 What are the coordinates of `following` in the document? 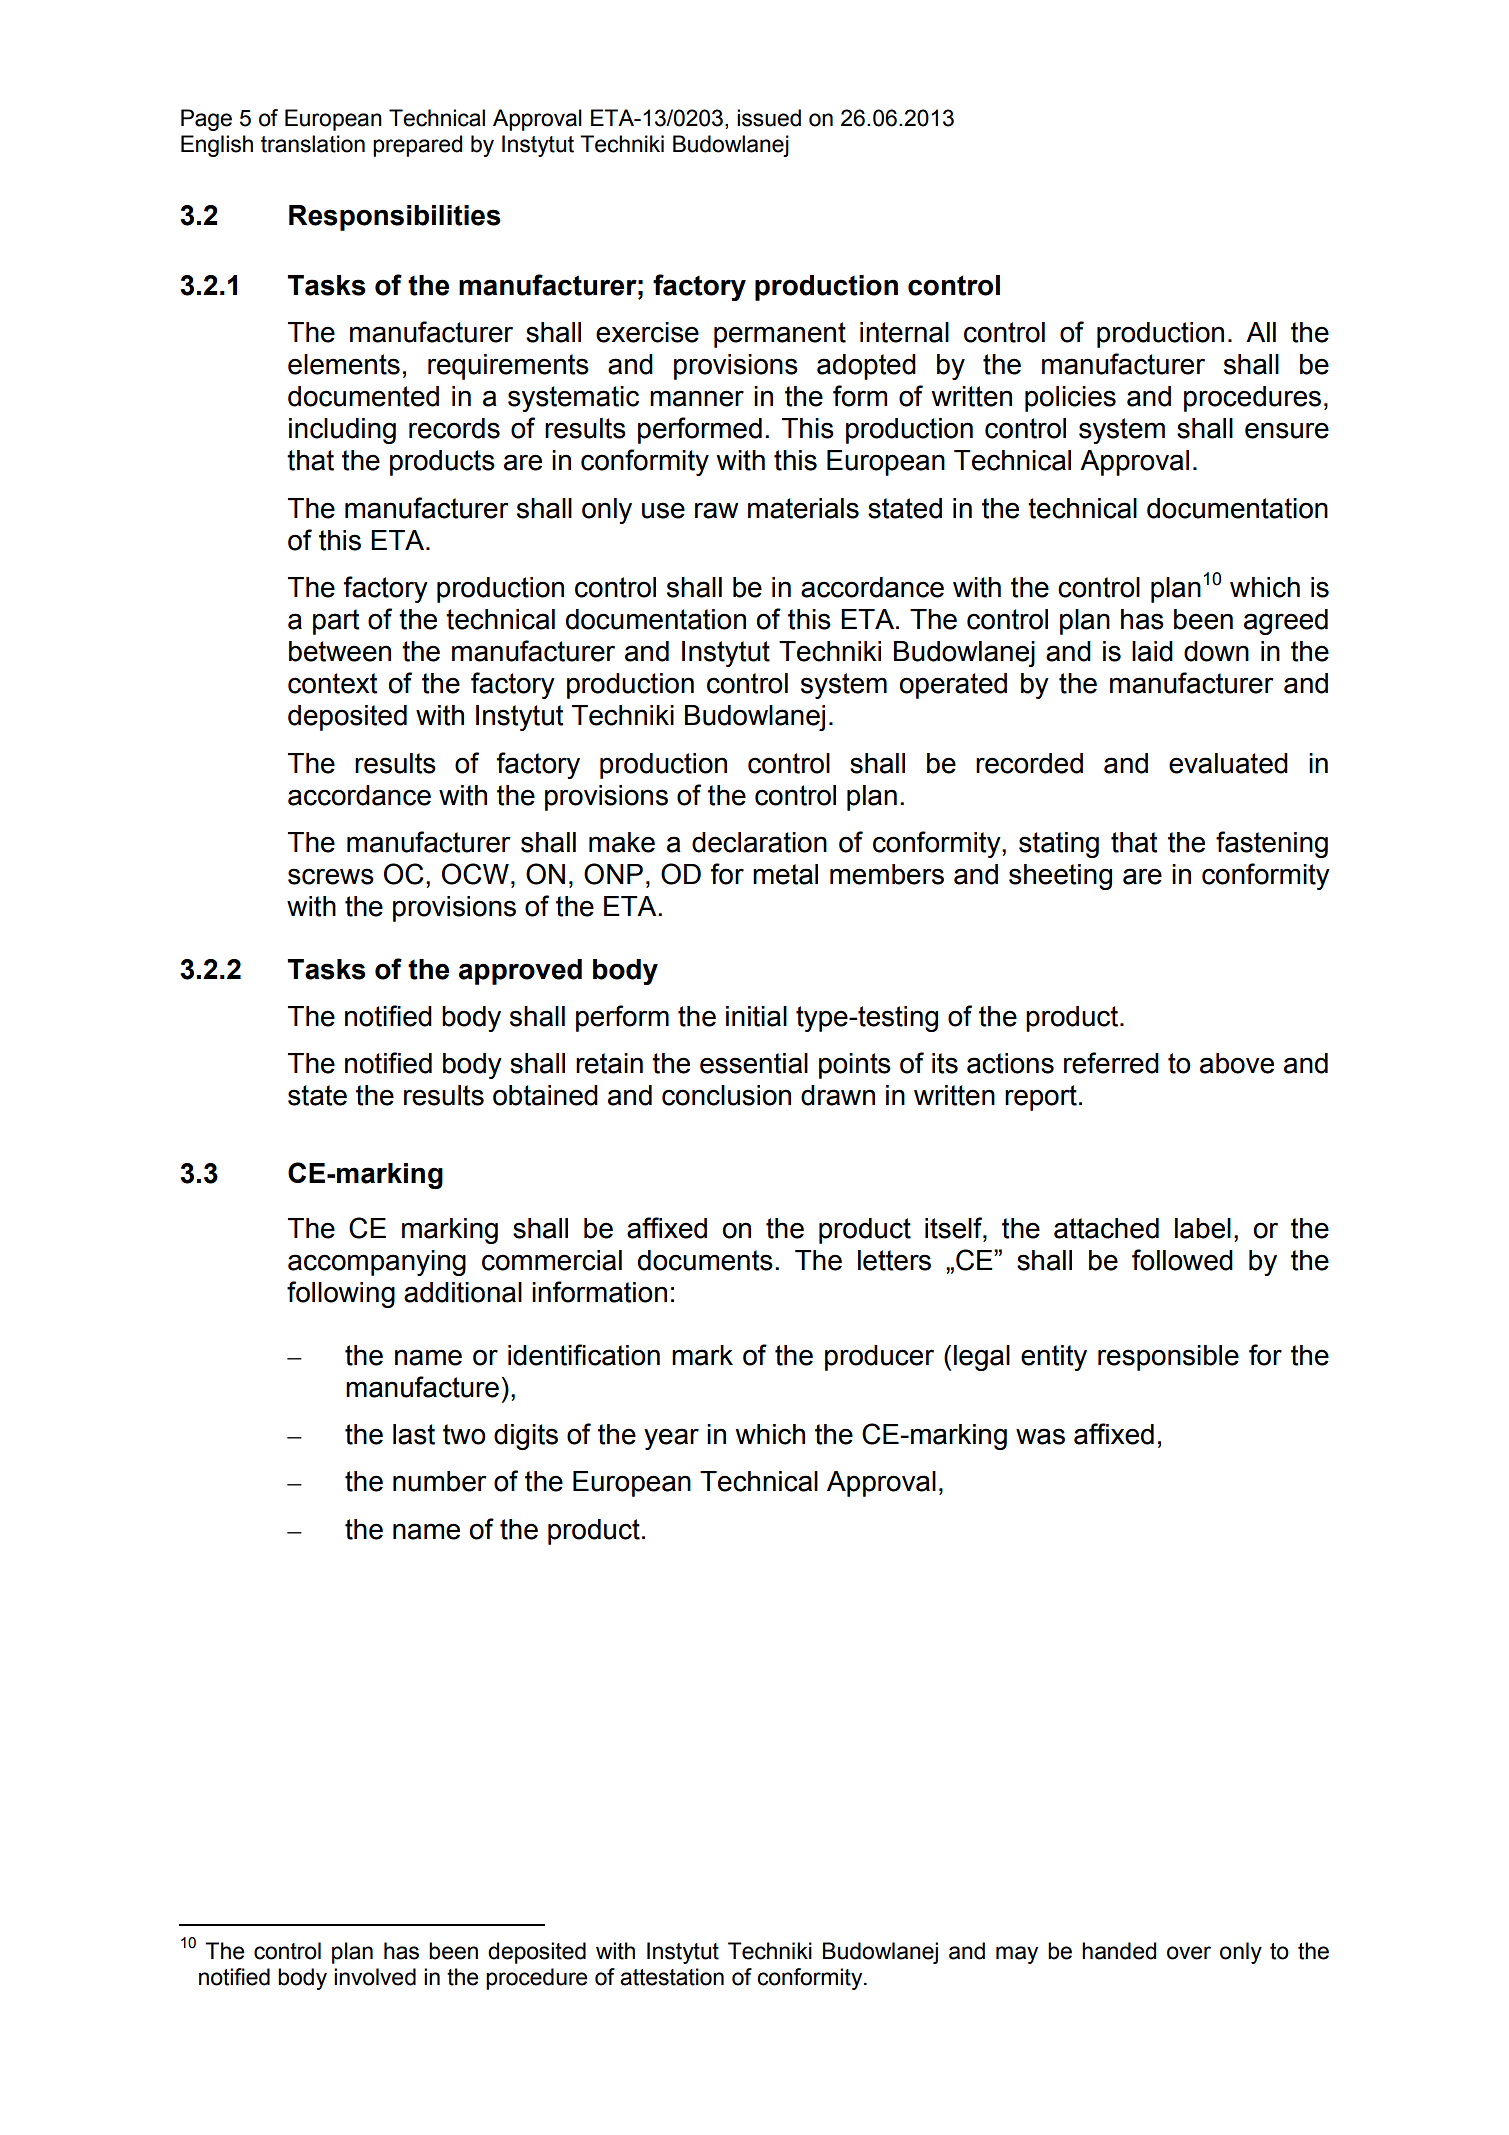 It's located at (341, 1294).
